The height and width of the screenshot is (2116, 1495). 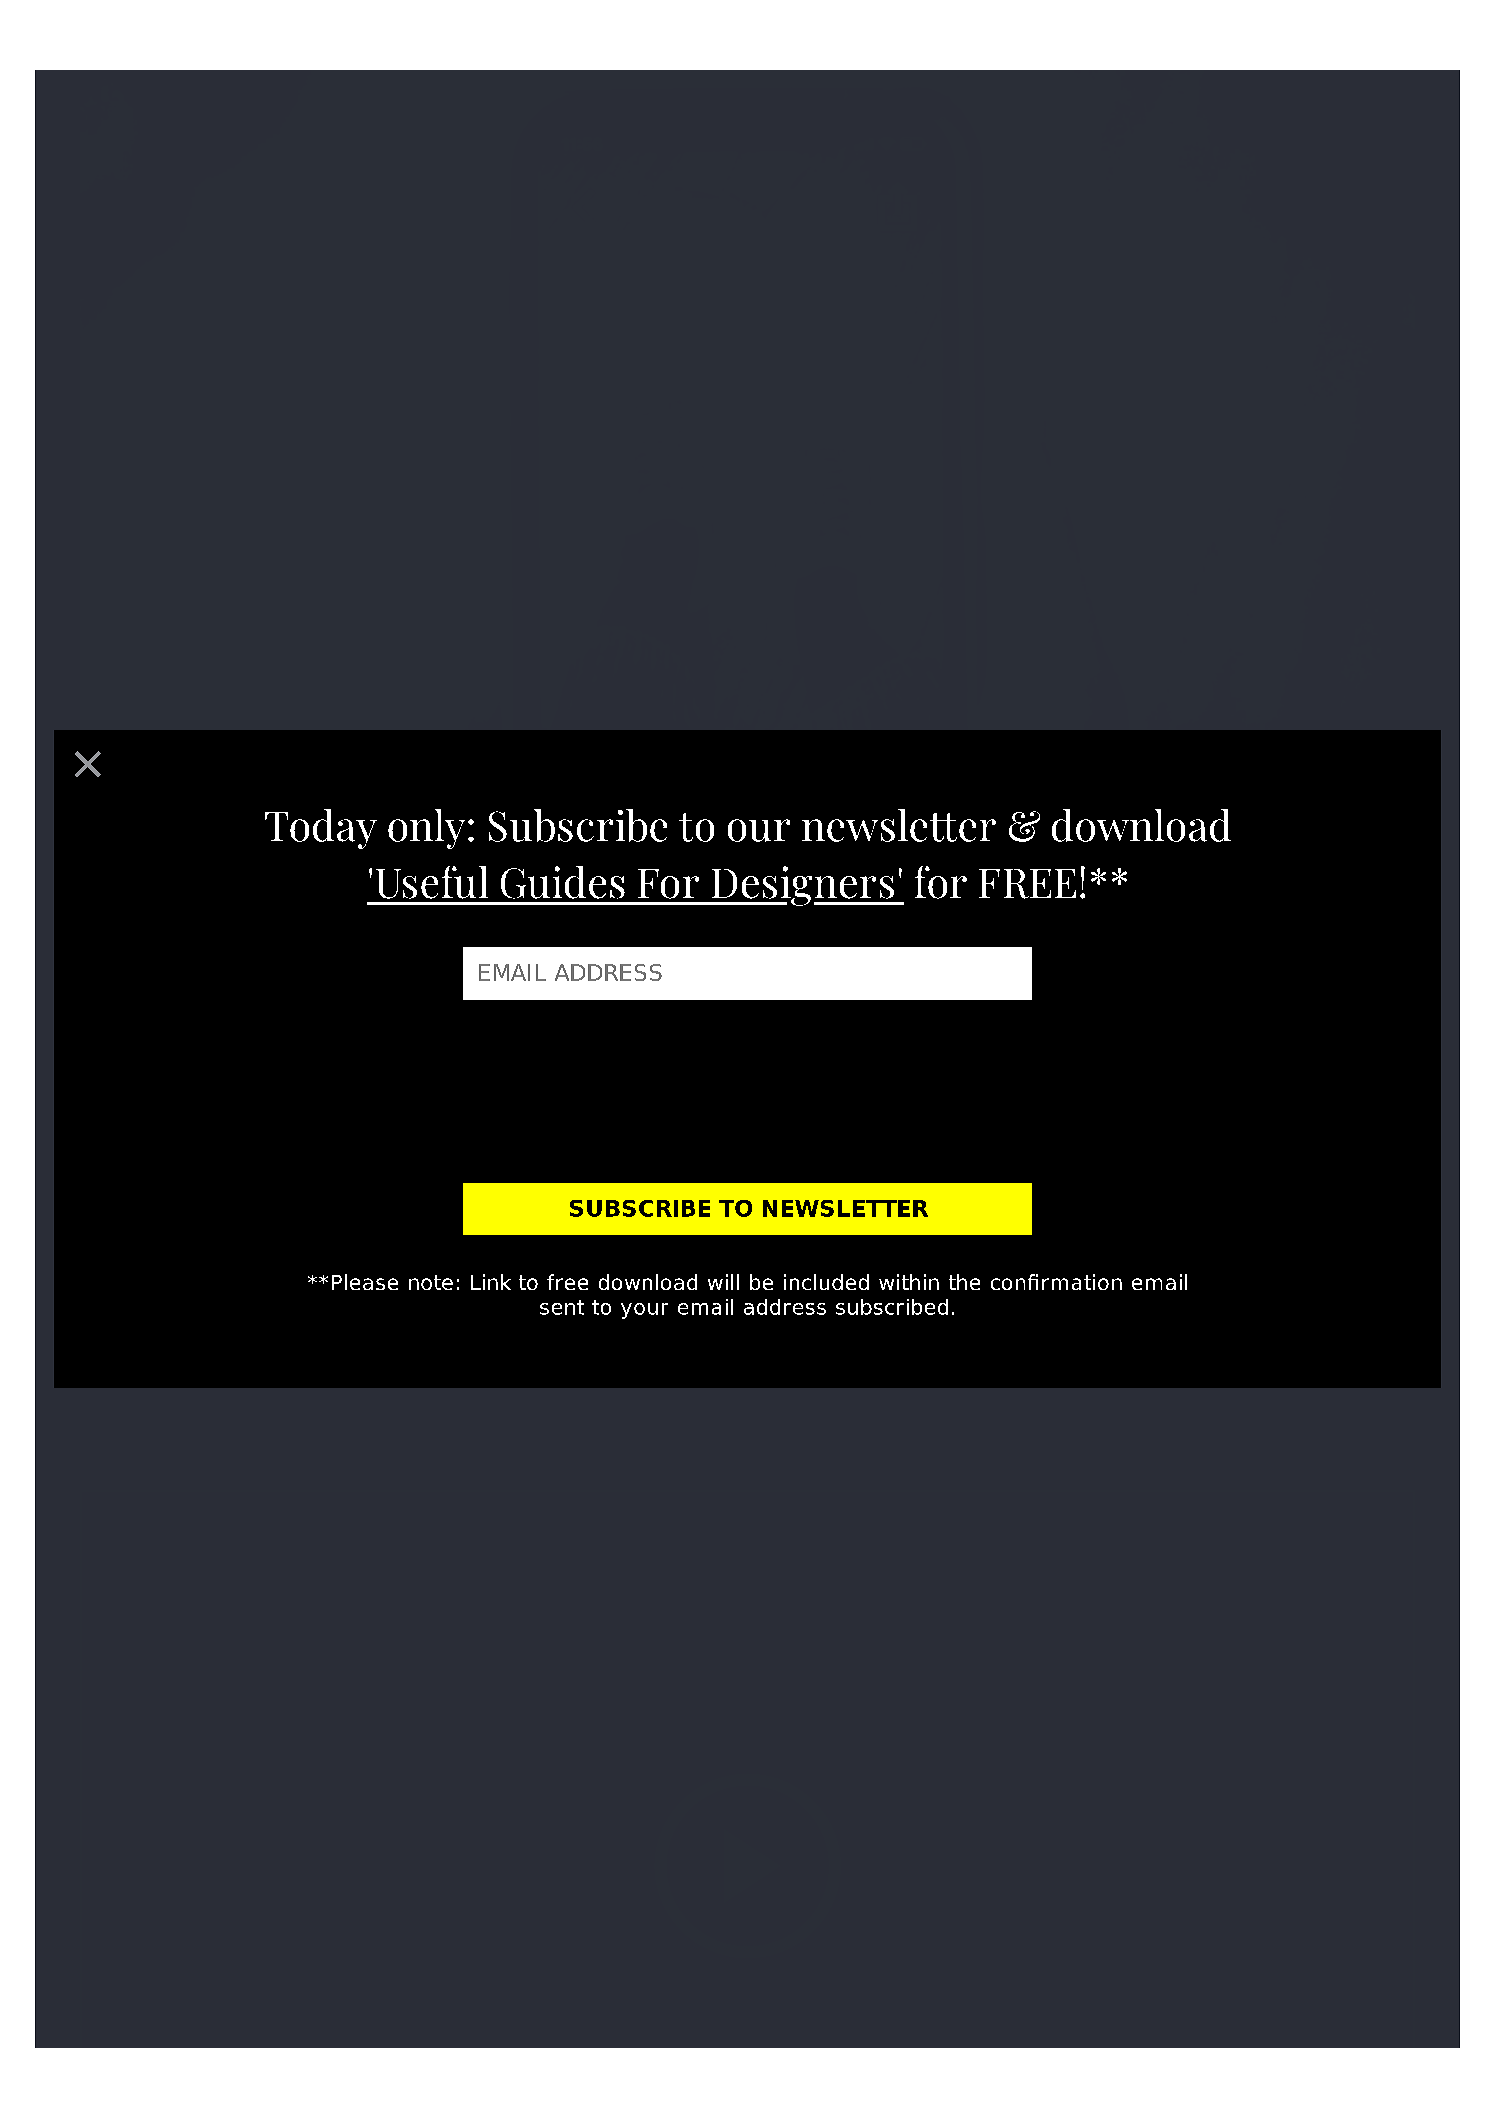 What do you see at coordinates (432, 882) in the screenshot?
I see `Useful` at bounding box center [432, 882].
